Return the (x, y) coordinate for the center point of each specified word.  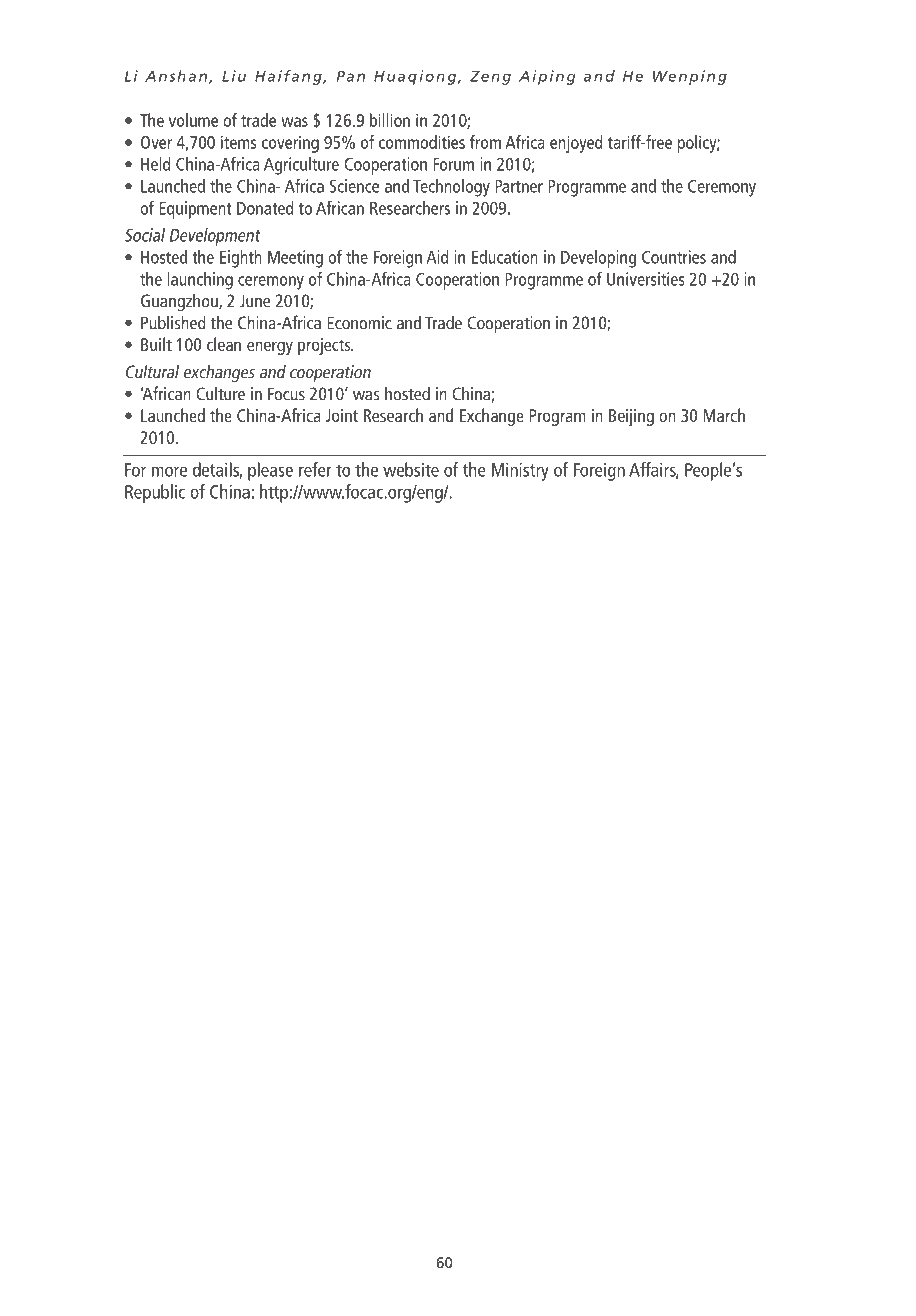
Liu (234, 76)
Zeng (490, 78)
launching (200, 281)
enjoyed (576, 144)
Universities (645, 279)
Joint (342, 415)
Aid (437, 257)
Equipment (195, 210)
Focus (286, 394)
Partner (519, 186)
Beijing (631, 417)
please (270, 471)
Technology (451, 188)
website (411, 469)
